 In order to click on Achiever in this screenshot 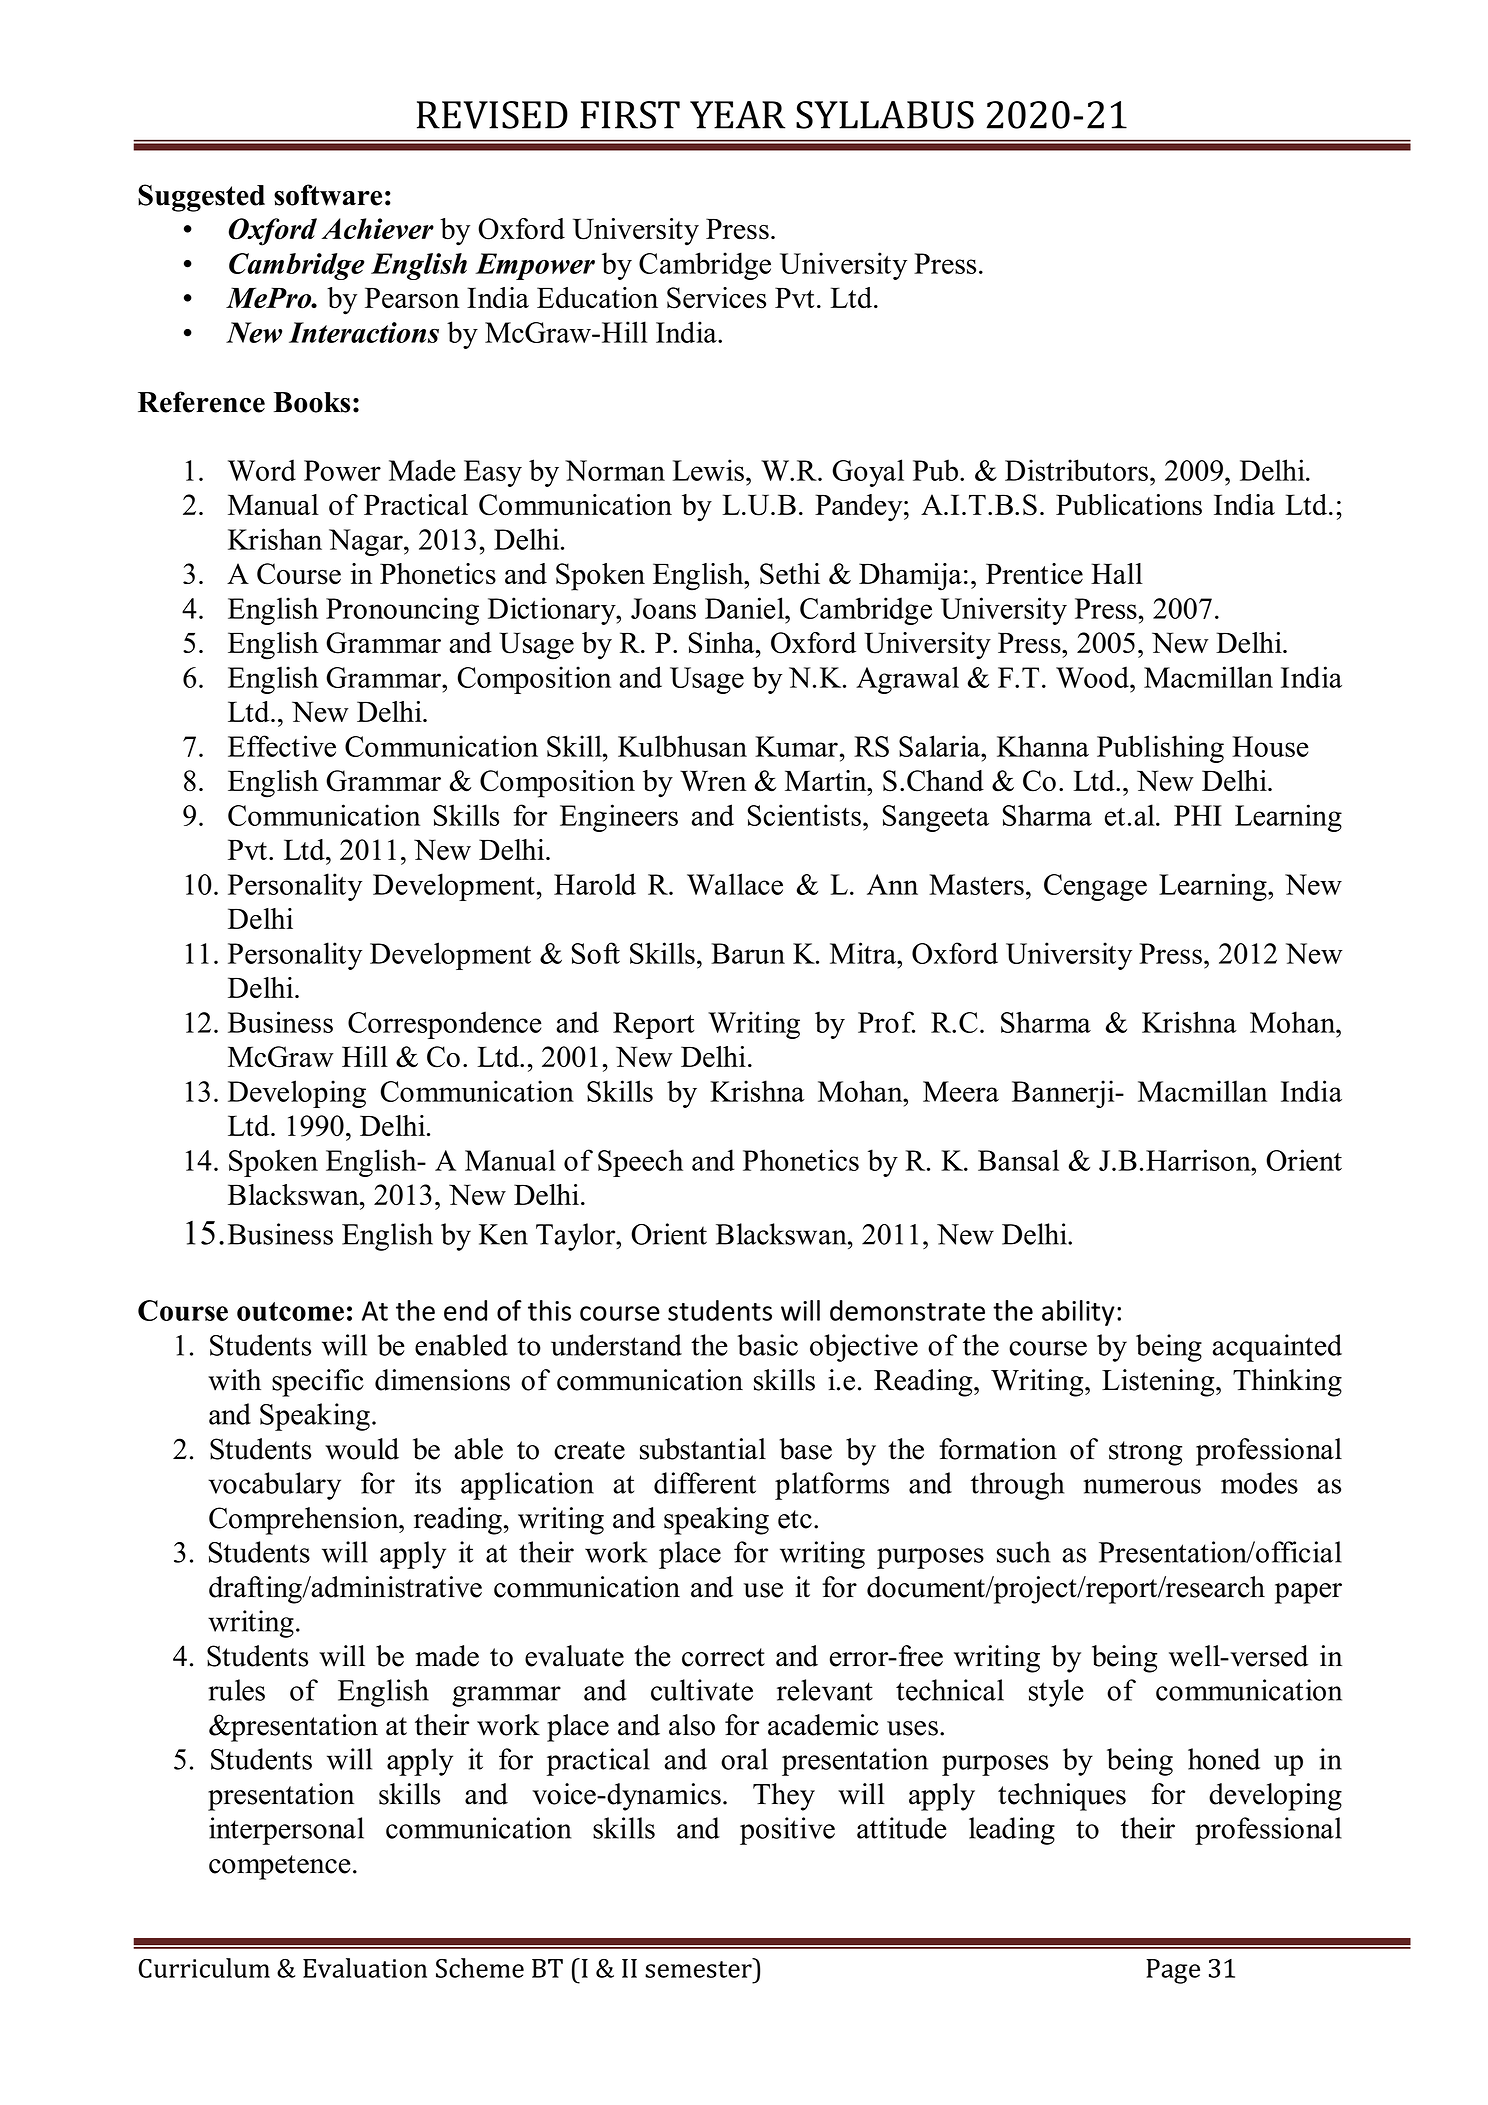, I will do `click(377, 228)`.
